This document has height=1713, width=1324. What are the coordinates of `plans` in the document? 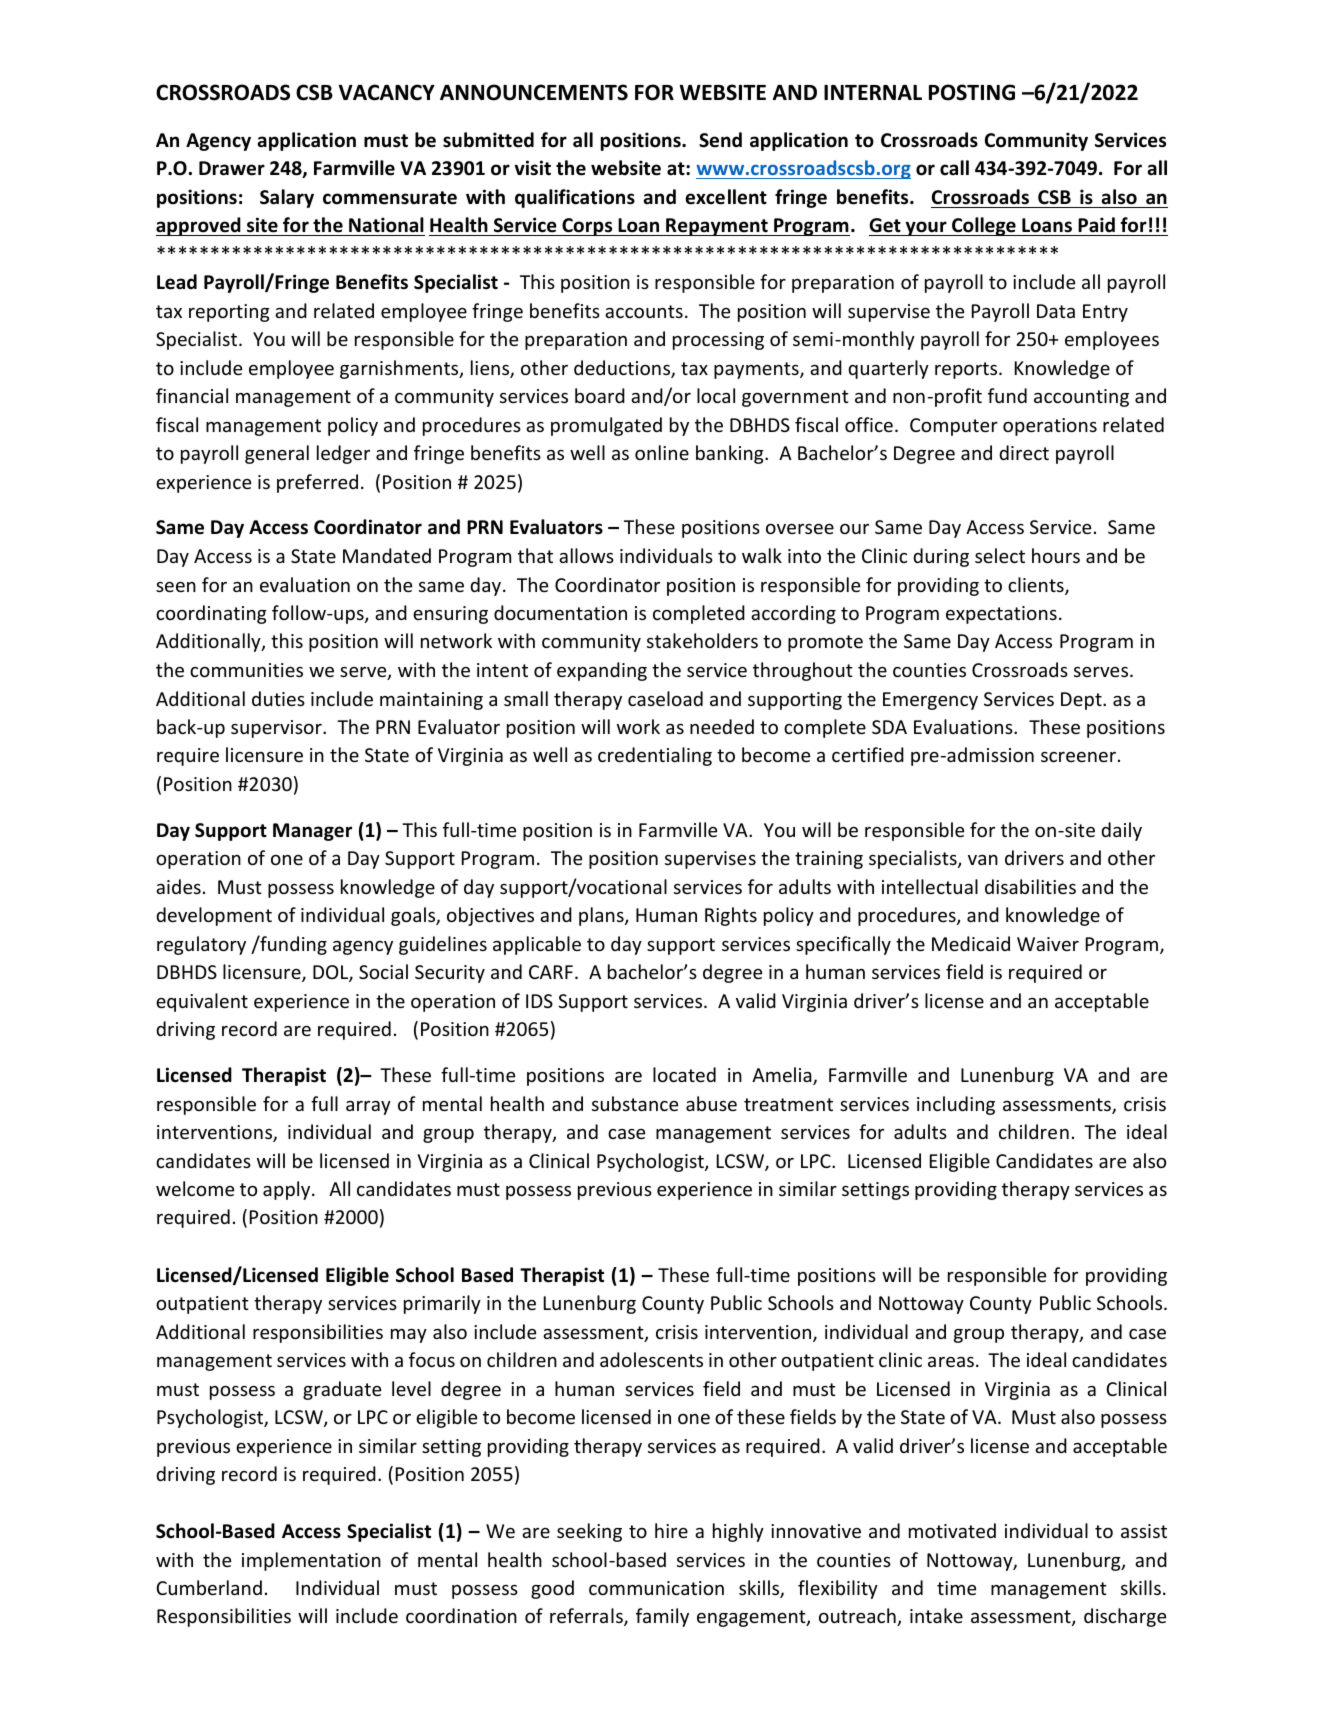 It's located at (602, 916).
